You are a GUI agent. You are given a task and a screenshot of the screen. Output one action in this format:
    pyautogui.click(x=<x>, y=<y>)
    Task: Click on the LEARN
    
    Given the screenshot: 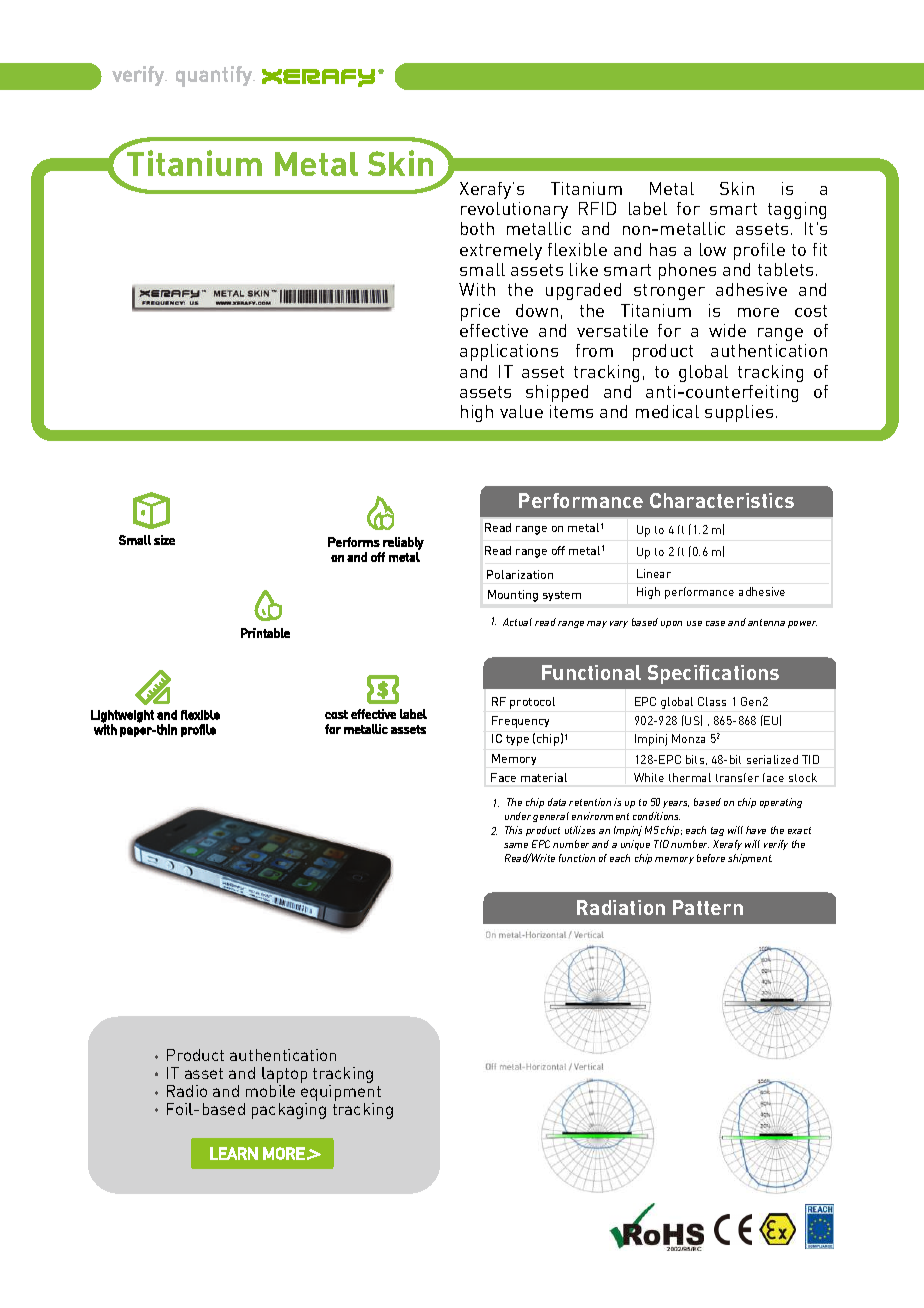 What is the action you would take?
    pyautogui.click(x=234, y=1153)
